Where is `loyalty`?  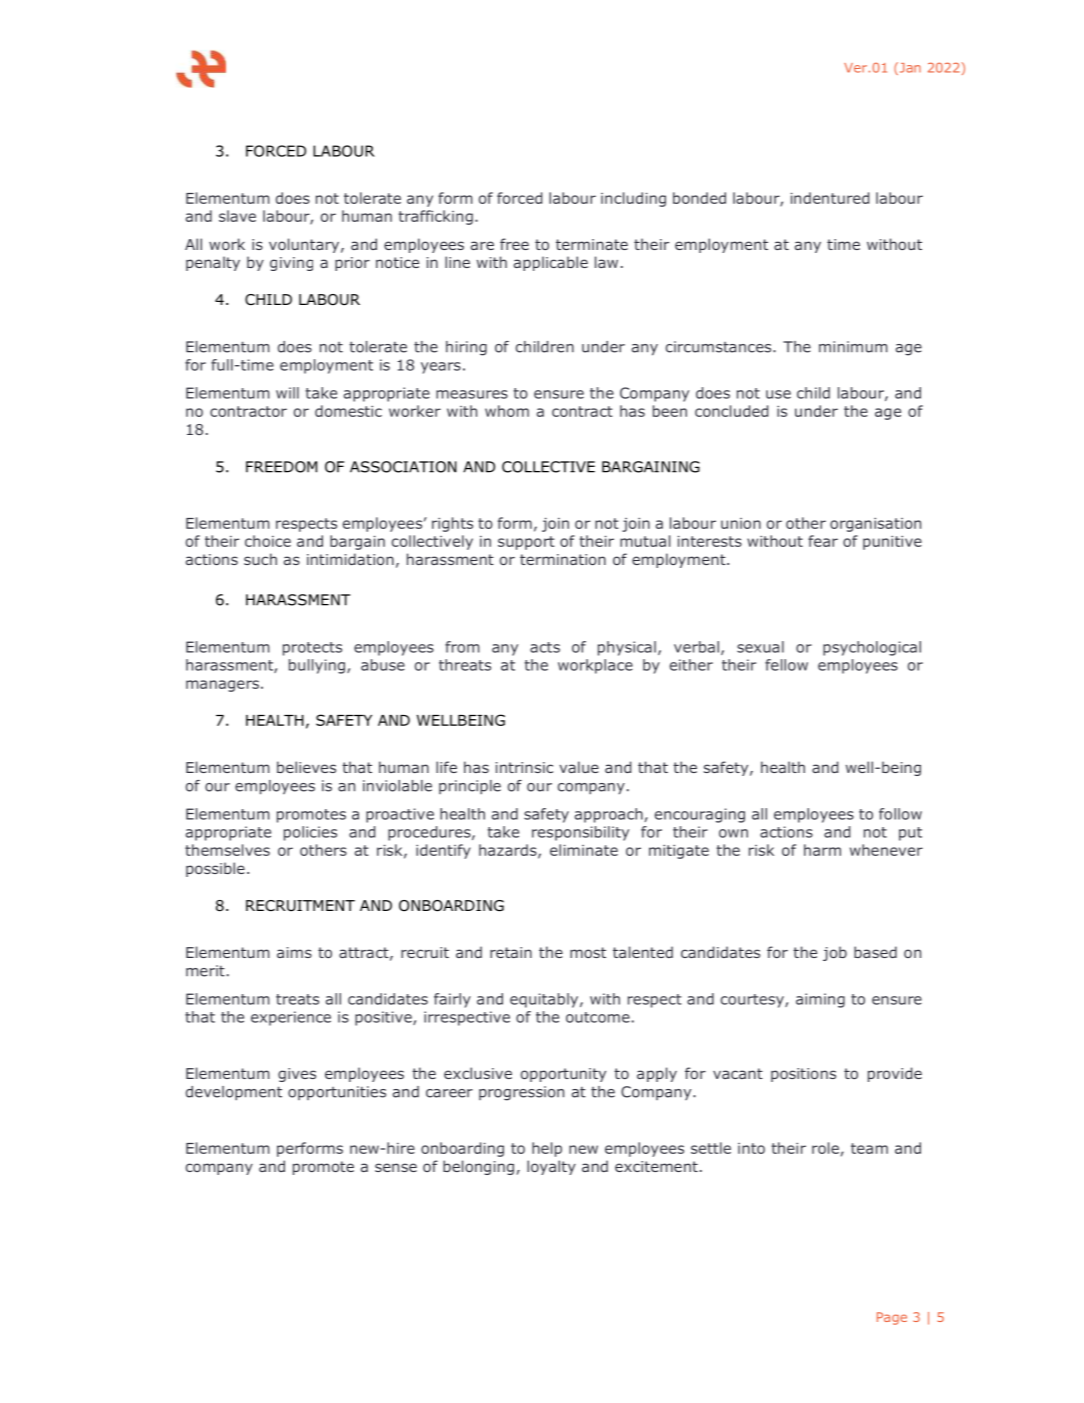
loyalty is located at coordinates (551, 1167).
